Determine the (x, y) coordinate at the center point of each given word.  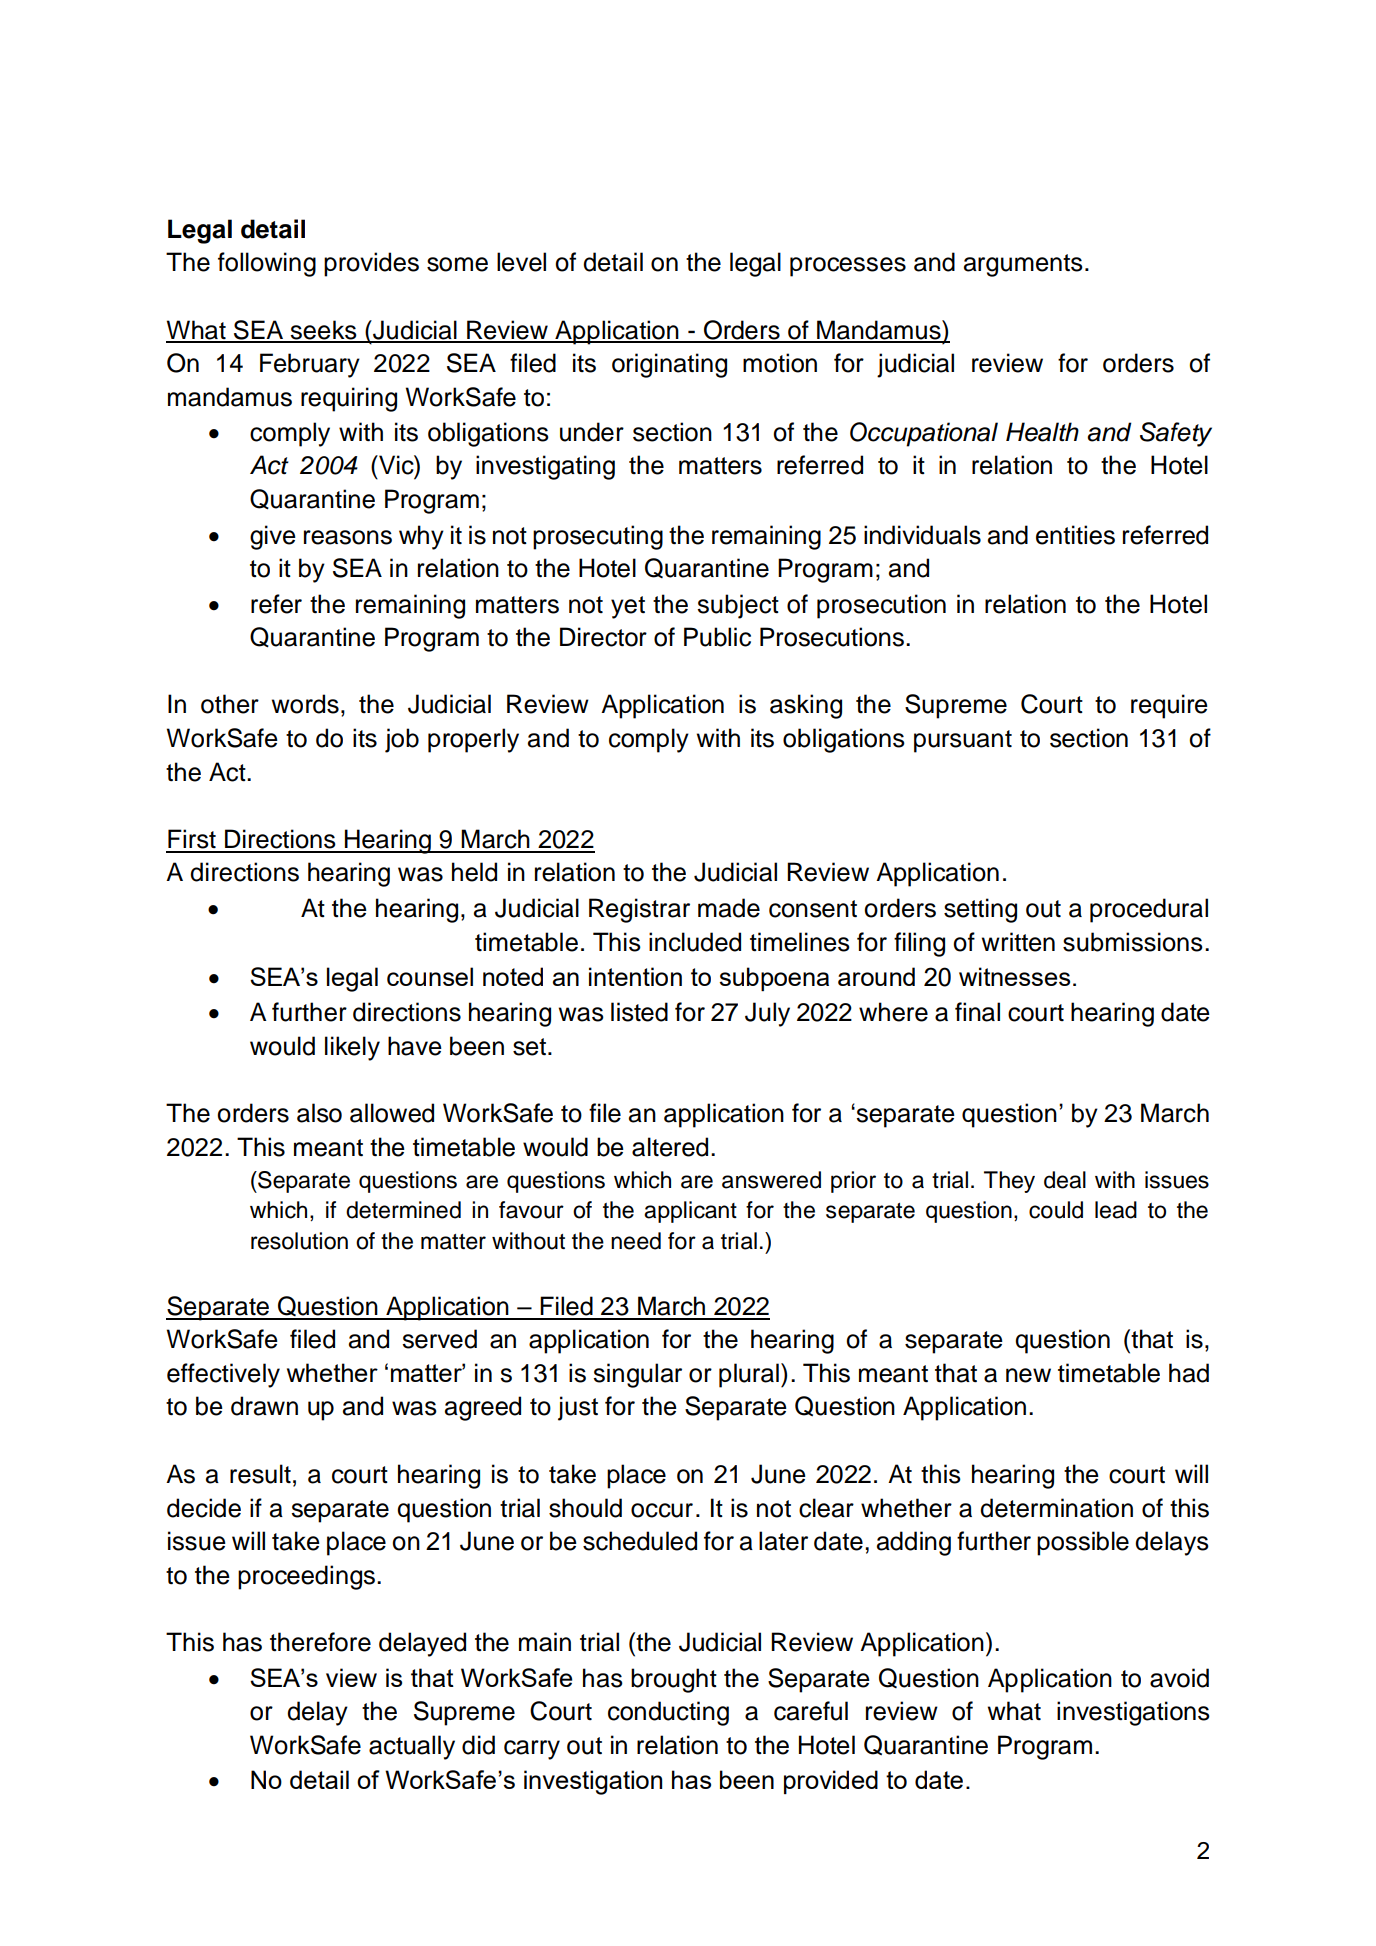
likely (352, 1048)
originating (669, 365)
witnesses (1014, 976)
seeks (323, 331)
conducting (668, 1713)
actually (412, 1747)
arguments (1023, 265)
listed (639, 1012)
